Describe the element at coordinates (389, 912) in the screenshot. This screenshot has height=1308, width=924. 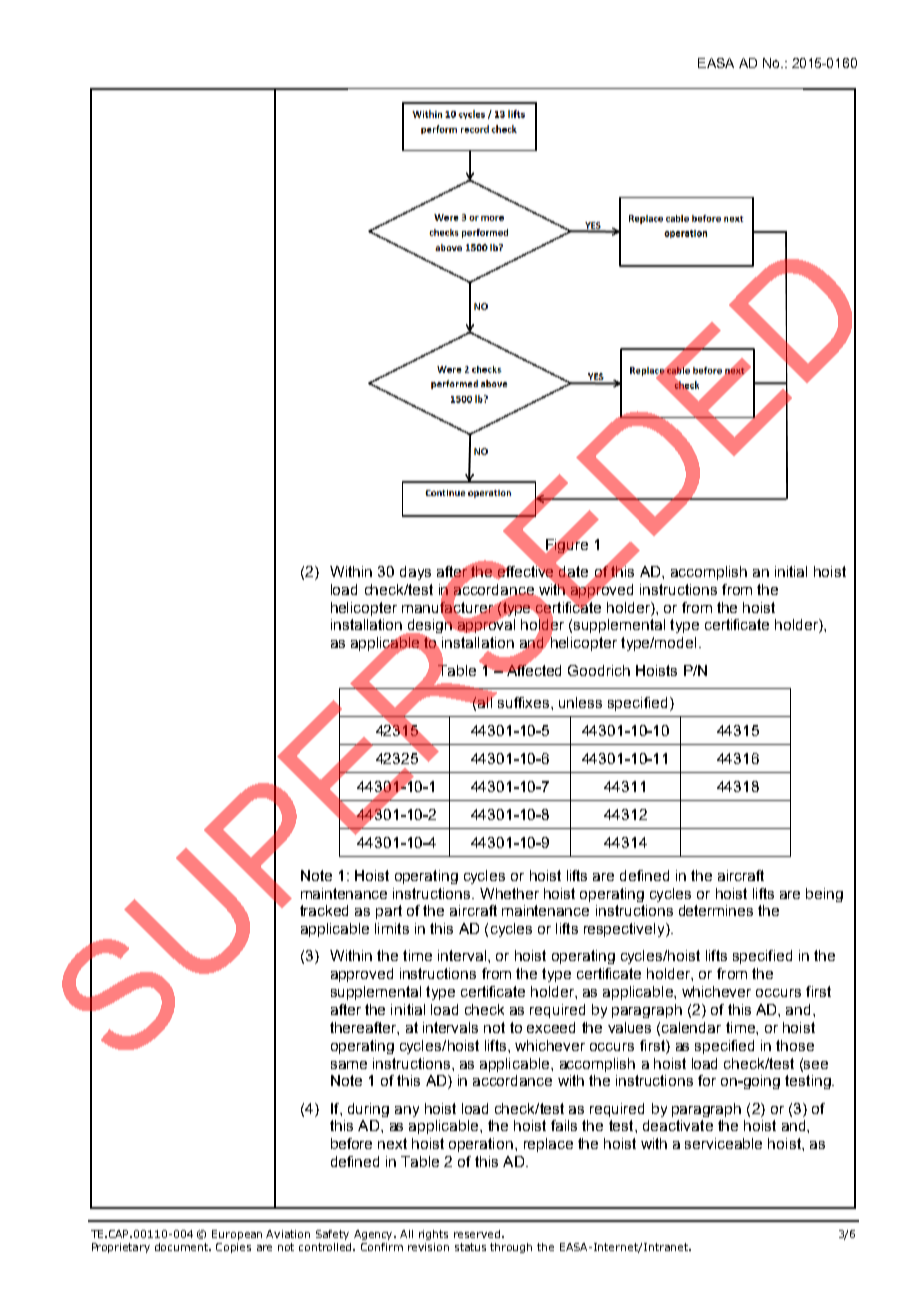
I see `part` at that location.
